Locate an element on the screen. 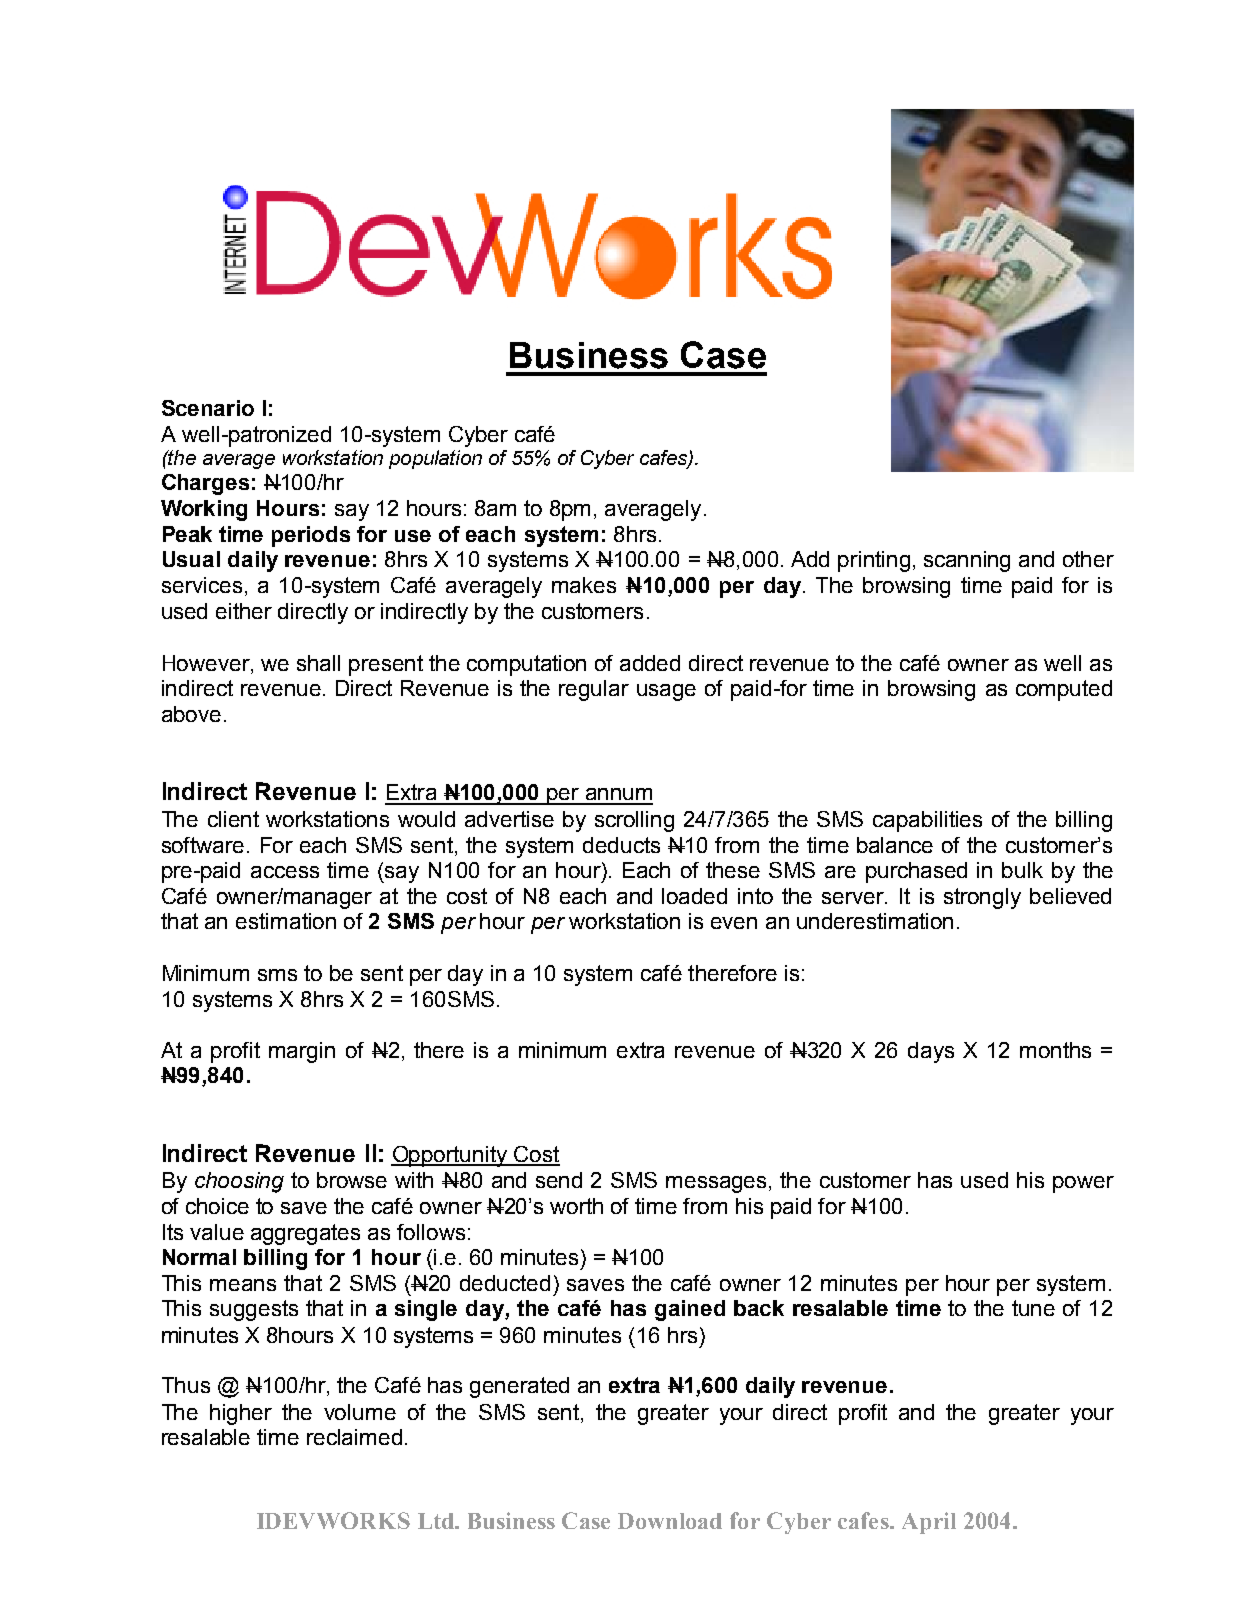 The width and height of the screenshot is (1242, 1607). power is located at coordinates (1083, 1184).
